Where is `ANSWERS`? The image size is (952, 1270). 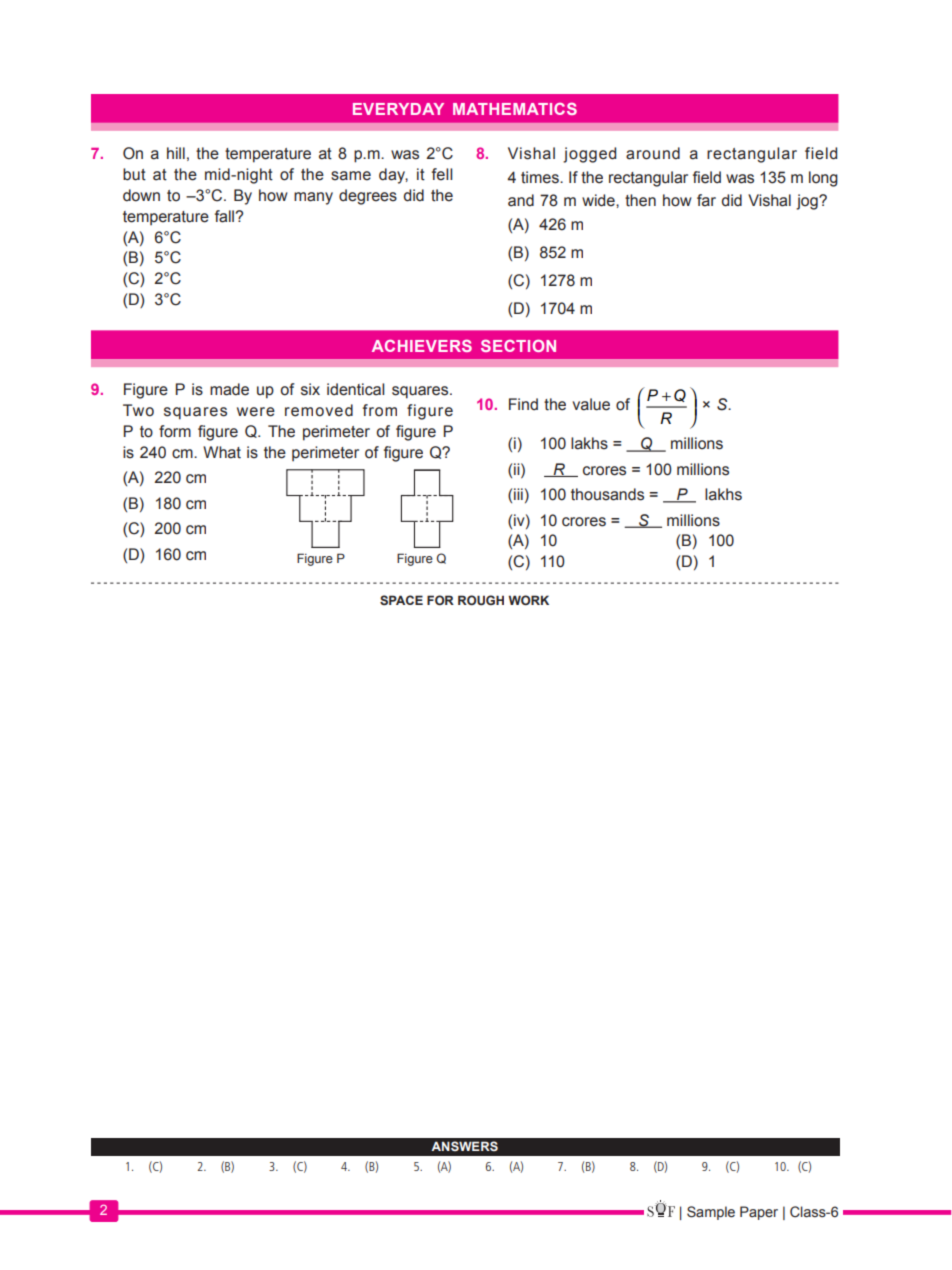 ANSWERS is located at coordinates (464, 1146).
